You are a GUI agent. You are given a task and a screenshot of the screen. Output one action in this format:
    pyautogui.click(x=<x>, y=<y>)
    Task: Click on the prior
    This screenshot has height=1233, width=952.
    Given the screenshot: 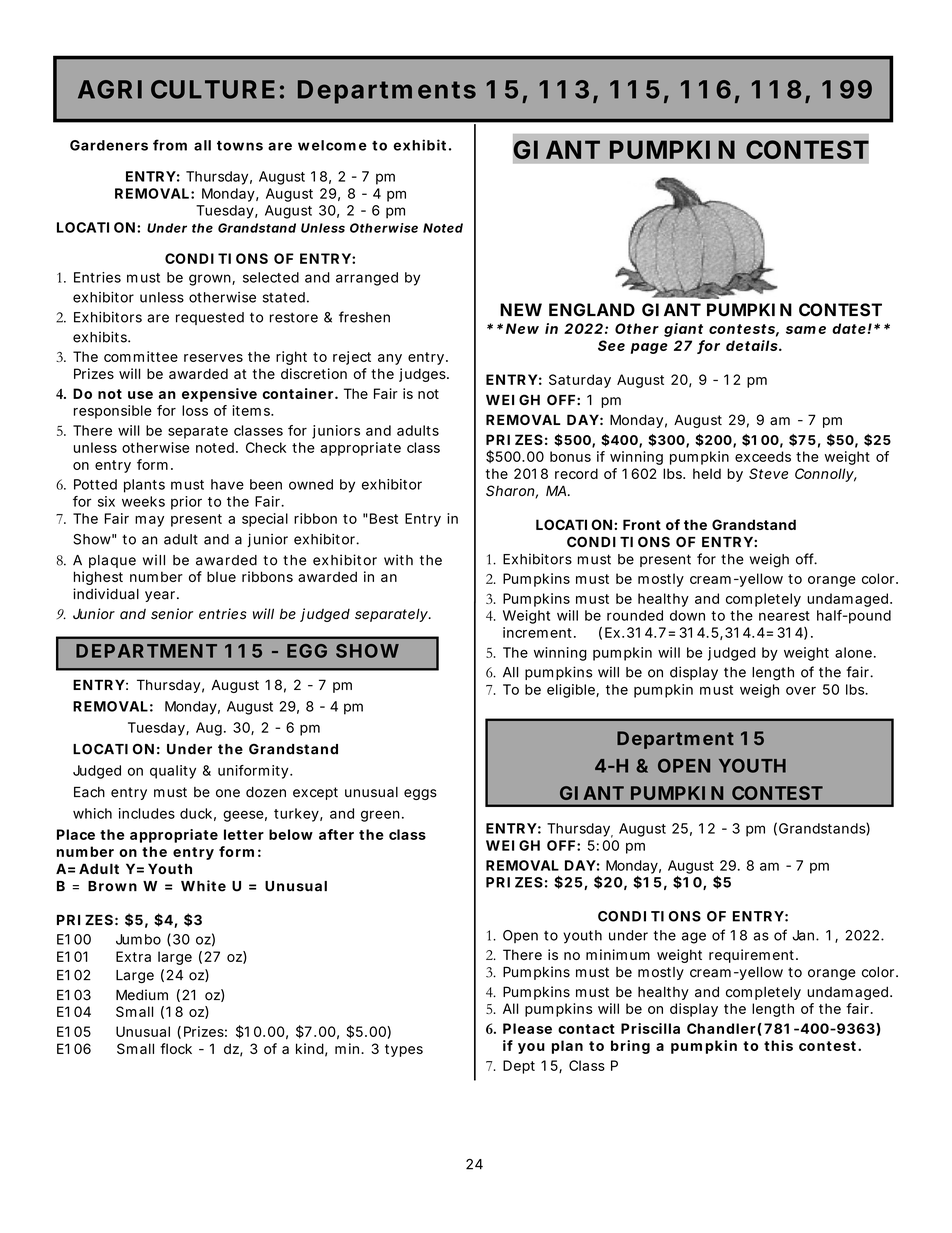 What is the action you would take?
    pyautogui.click(x=186, y=503)
